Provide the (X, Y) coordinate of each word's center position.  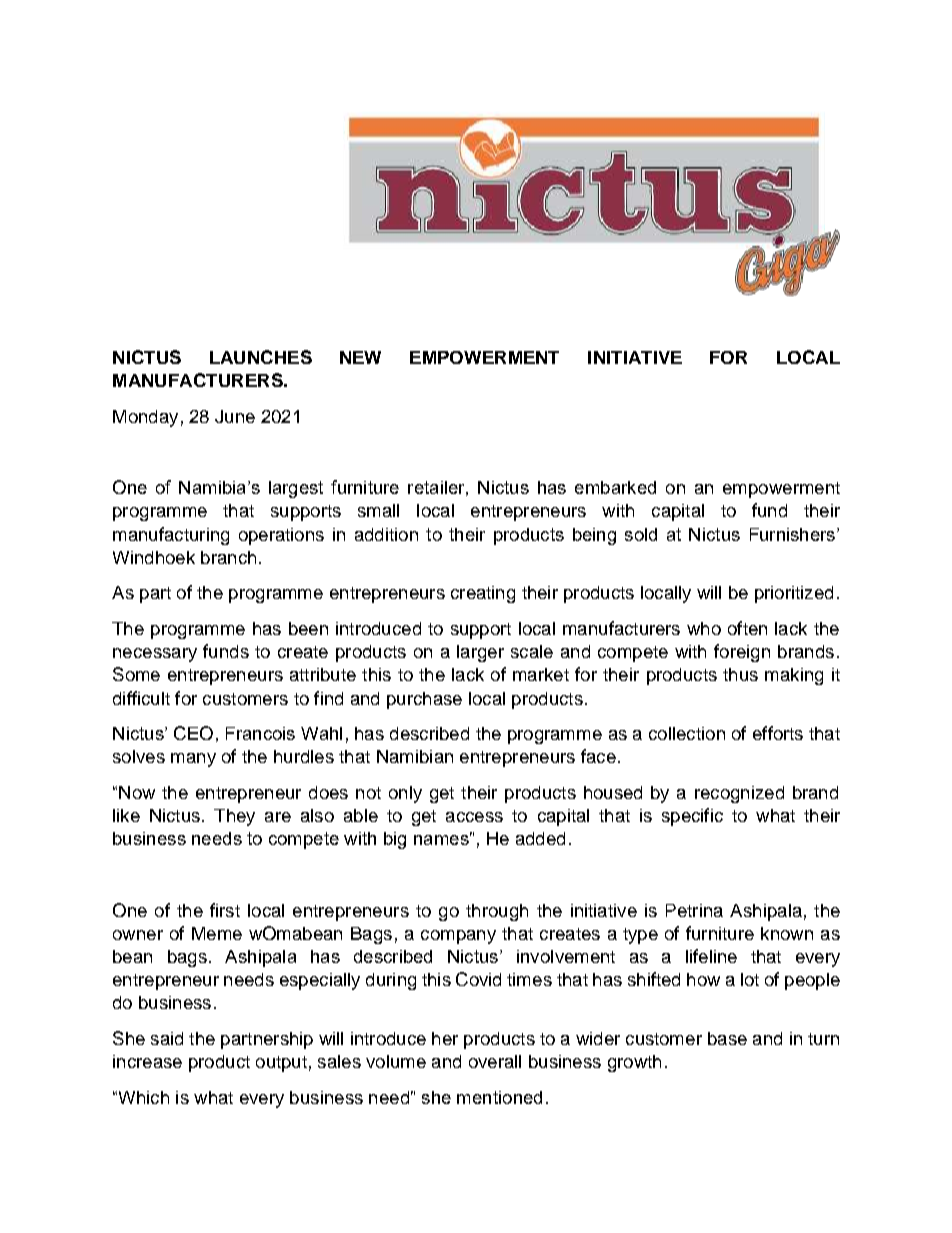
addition (386, 534)
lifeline (711, 956)
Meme (217, 933)
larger (480, 653)
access (474, 817)
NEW (360, 357)
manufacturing (171, 536)
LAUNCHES (261, 357)
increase (147, 1061)
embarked (615, 487)
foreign (742, 653)
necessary (155, 655)
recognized (739, 794)
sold (641, 534)
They (234, 817)
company (458, 937)
